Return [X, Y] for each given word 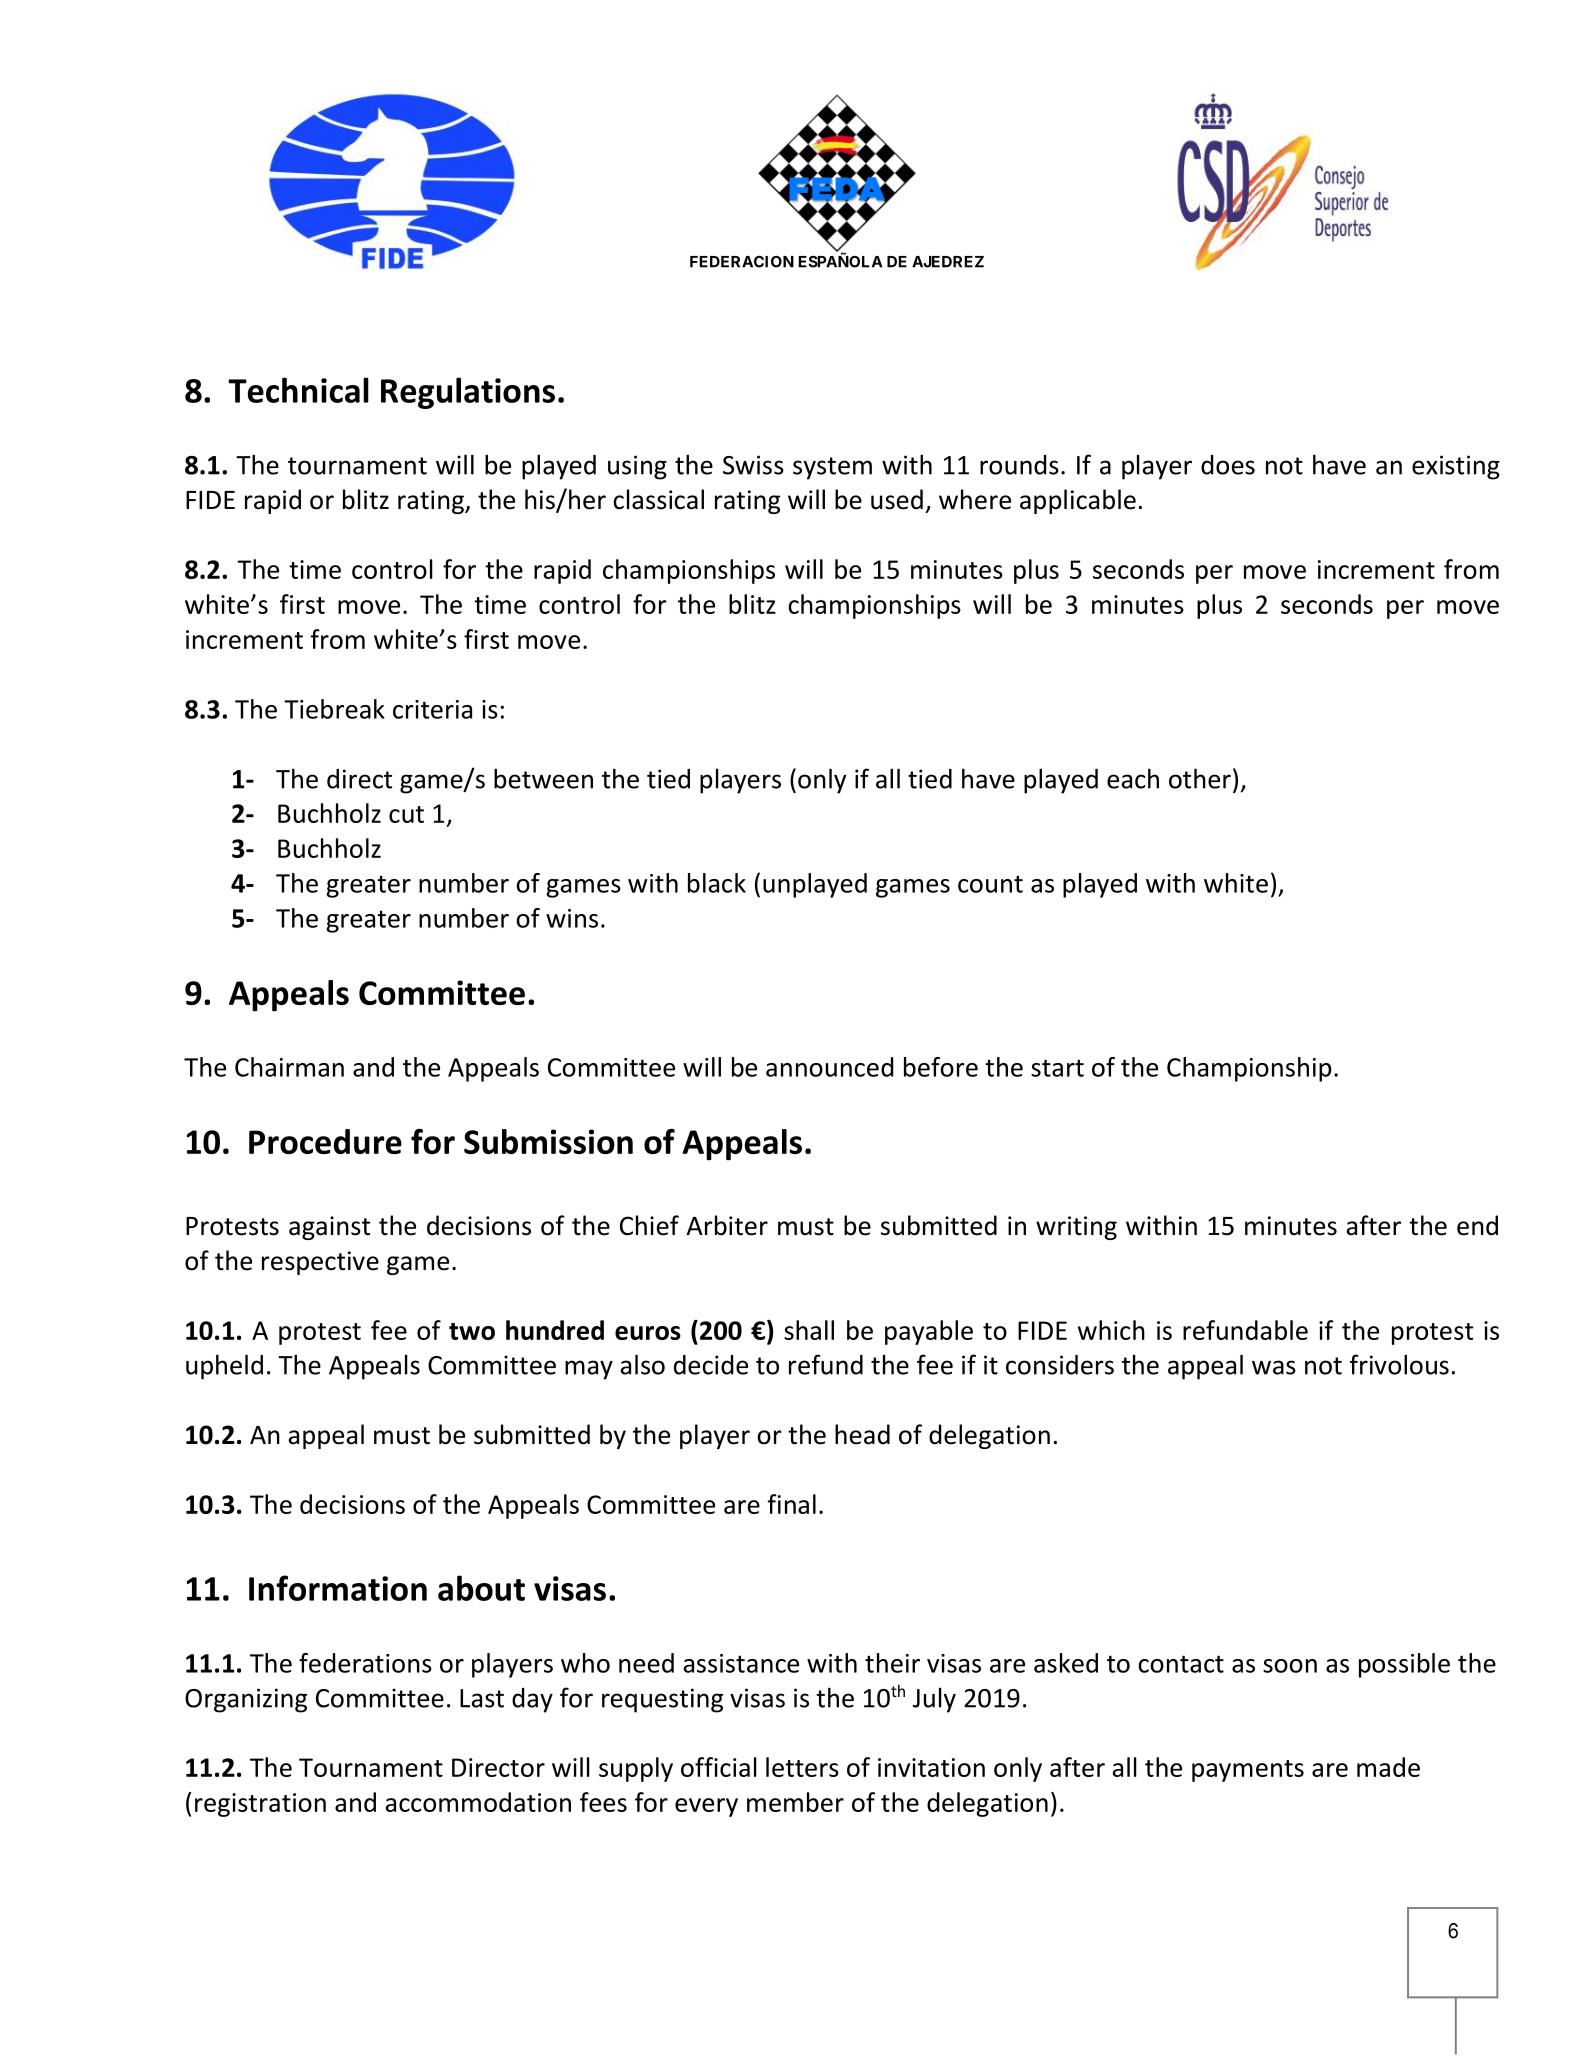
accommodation [478, 1802]
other [1200, 778]
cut [406, 814]
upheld [224, 1367]
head [862, 1434]
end [1477, 1225]
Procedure [325, 1141]
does [1228, 465]
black [717, 883]
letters [802, 1767]
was [1274, 1367]
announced [829, 1067]
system [832, 468]
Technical [298, 390]
